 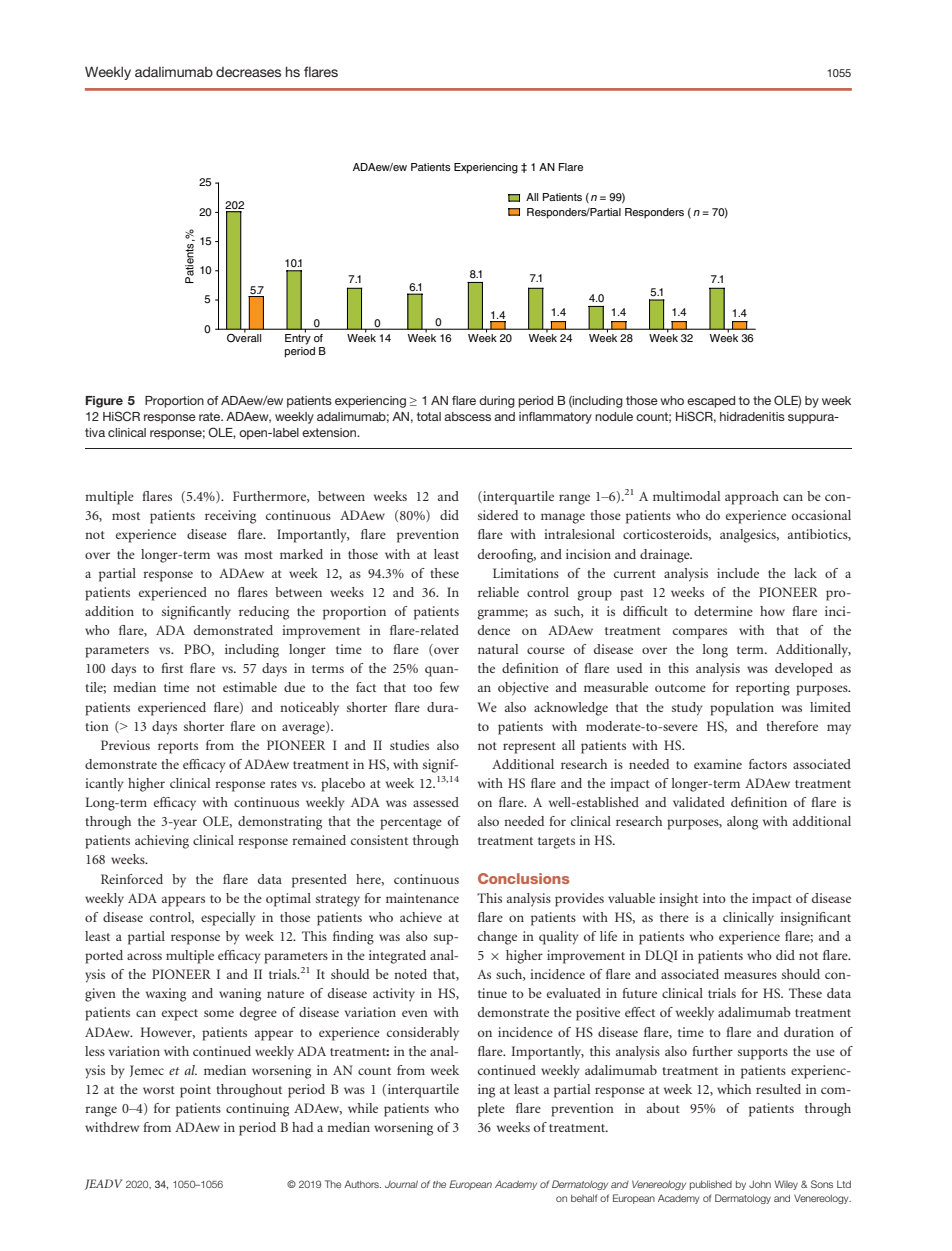 I want to click on decreases, so click(x=248, y=72).
